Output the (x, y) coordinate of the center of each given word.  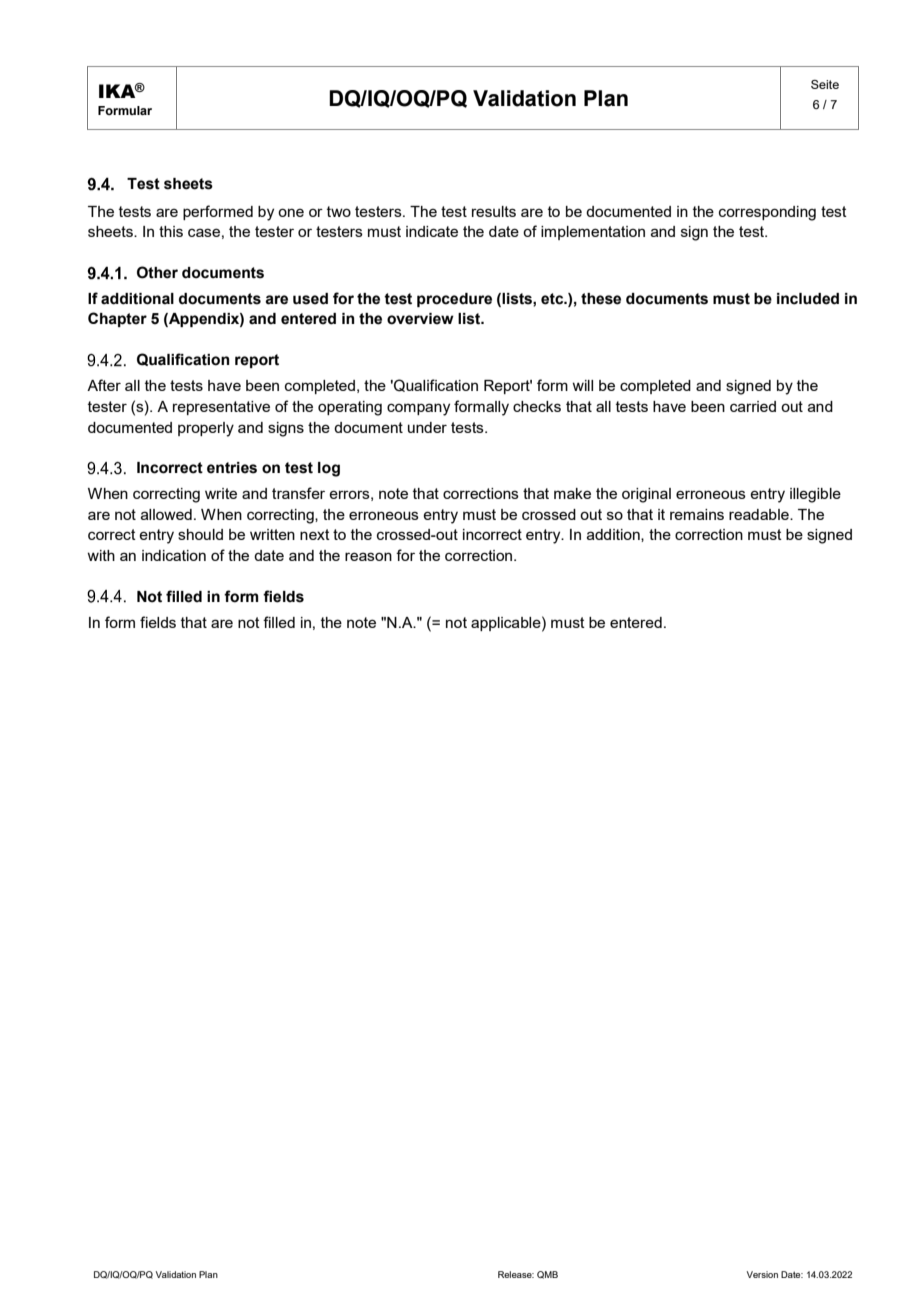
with (101, 555)
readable (760, 514)
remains (697, 514)
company (418, 409)
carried (753, 406)
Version (762, 1274)
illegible (815, 495)
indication (174, 555)
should (200, 534)
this (171, 231)
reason (368, 556)
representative (221, 408)
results (494, 211)
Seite (825, 84)
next (315, 534)
